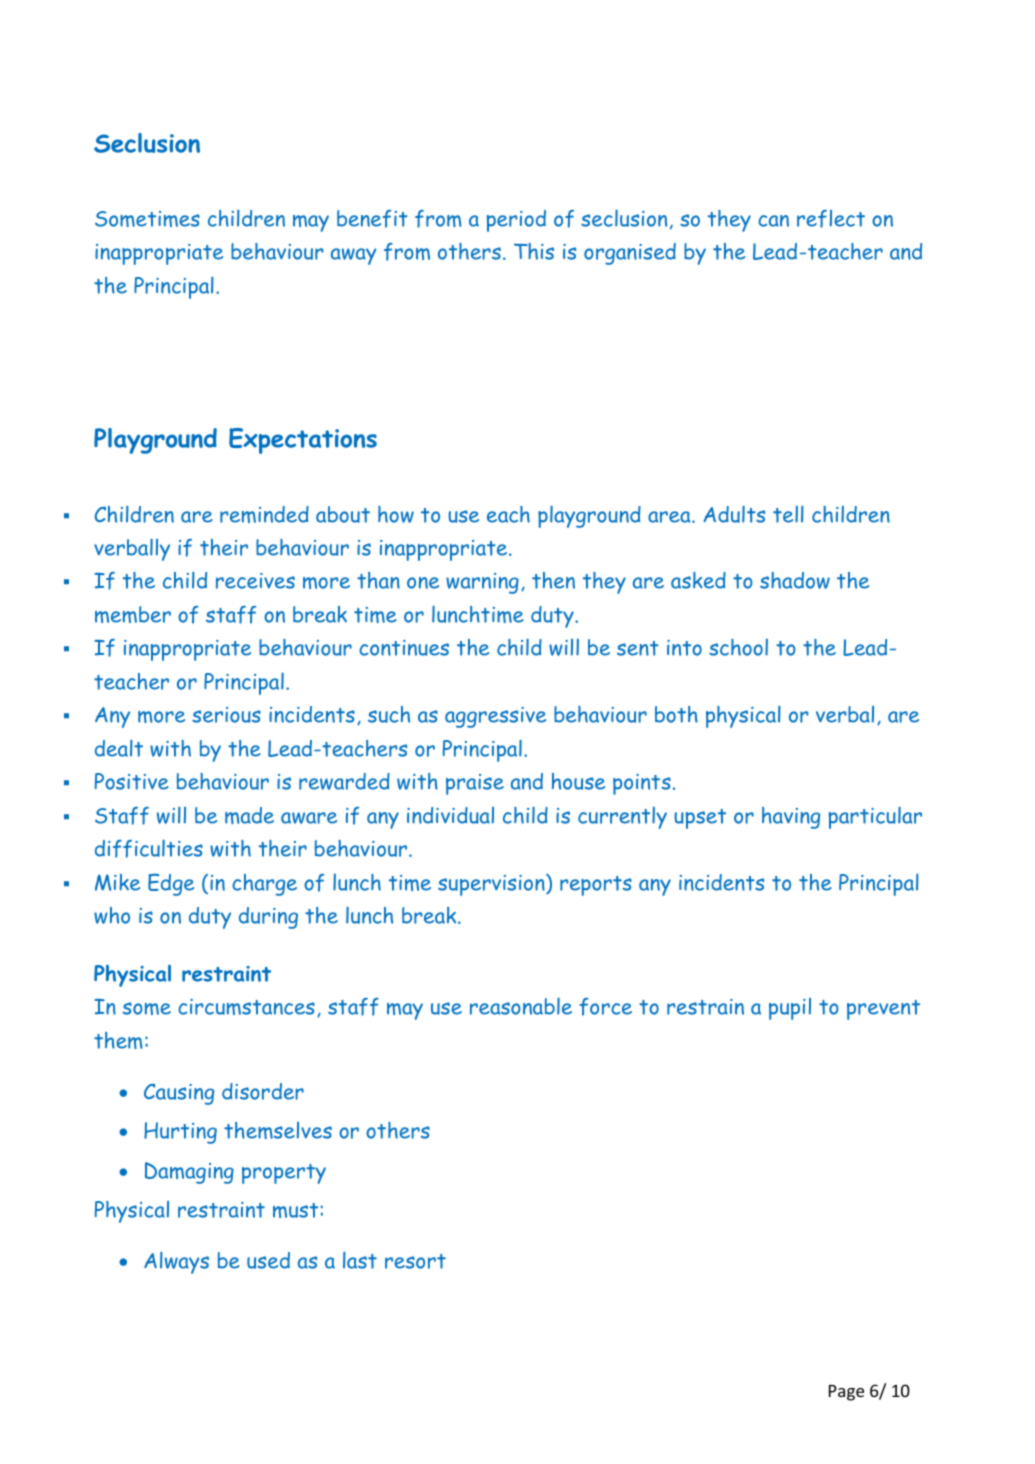 The width and height of the screenshot is (1035, 1464). Describe the element at coordinates (354, 256) in the screenshot. I see `away` at that location.
